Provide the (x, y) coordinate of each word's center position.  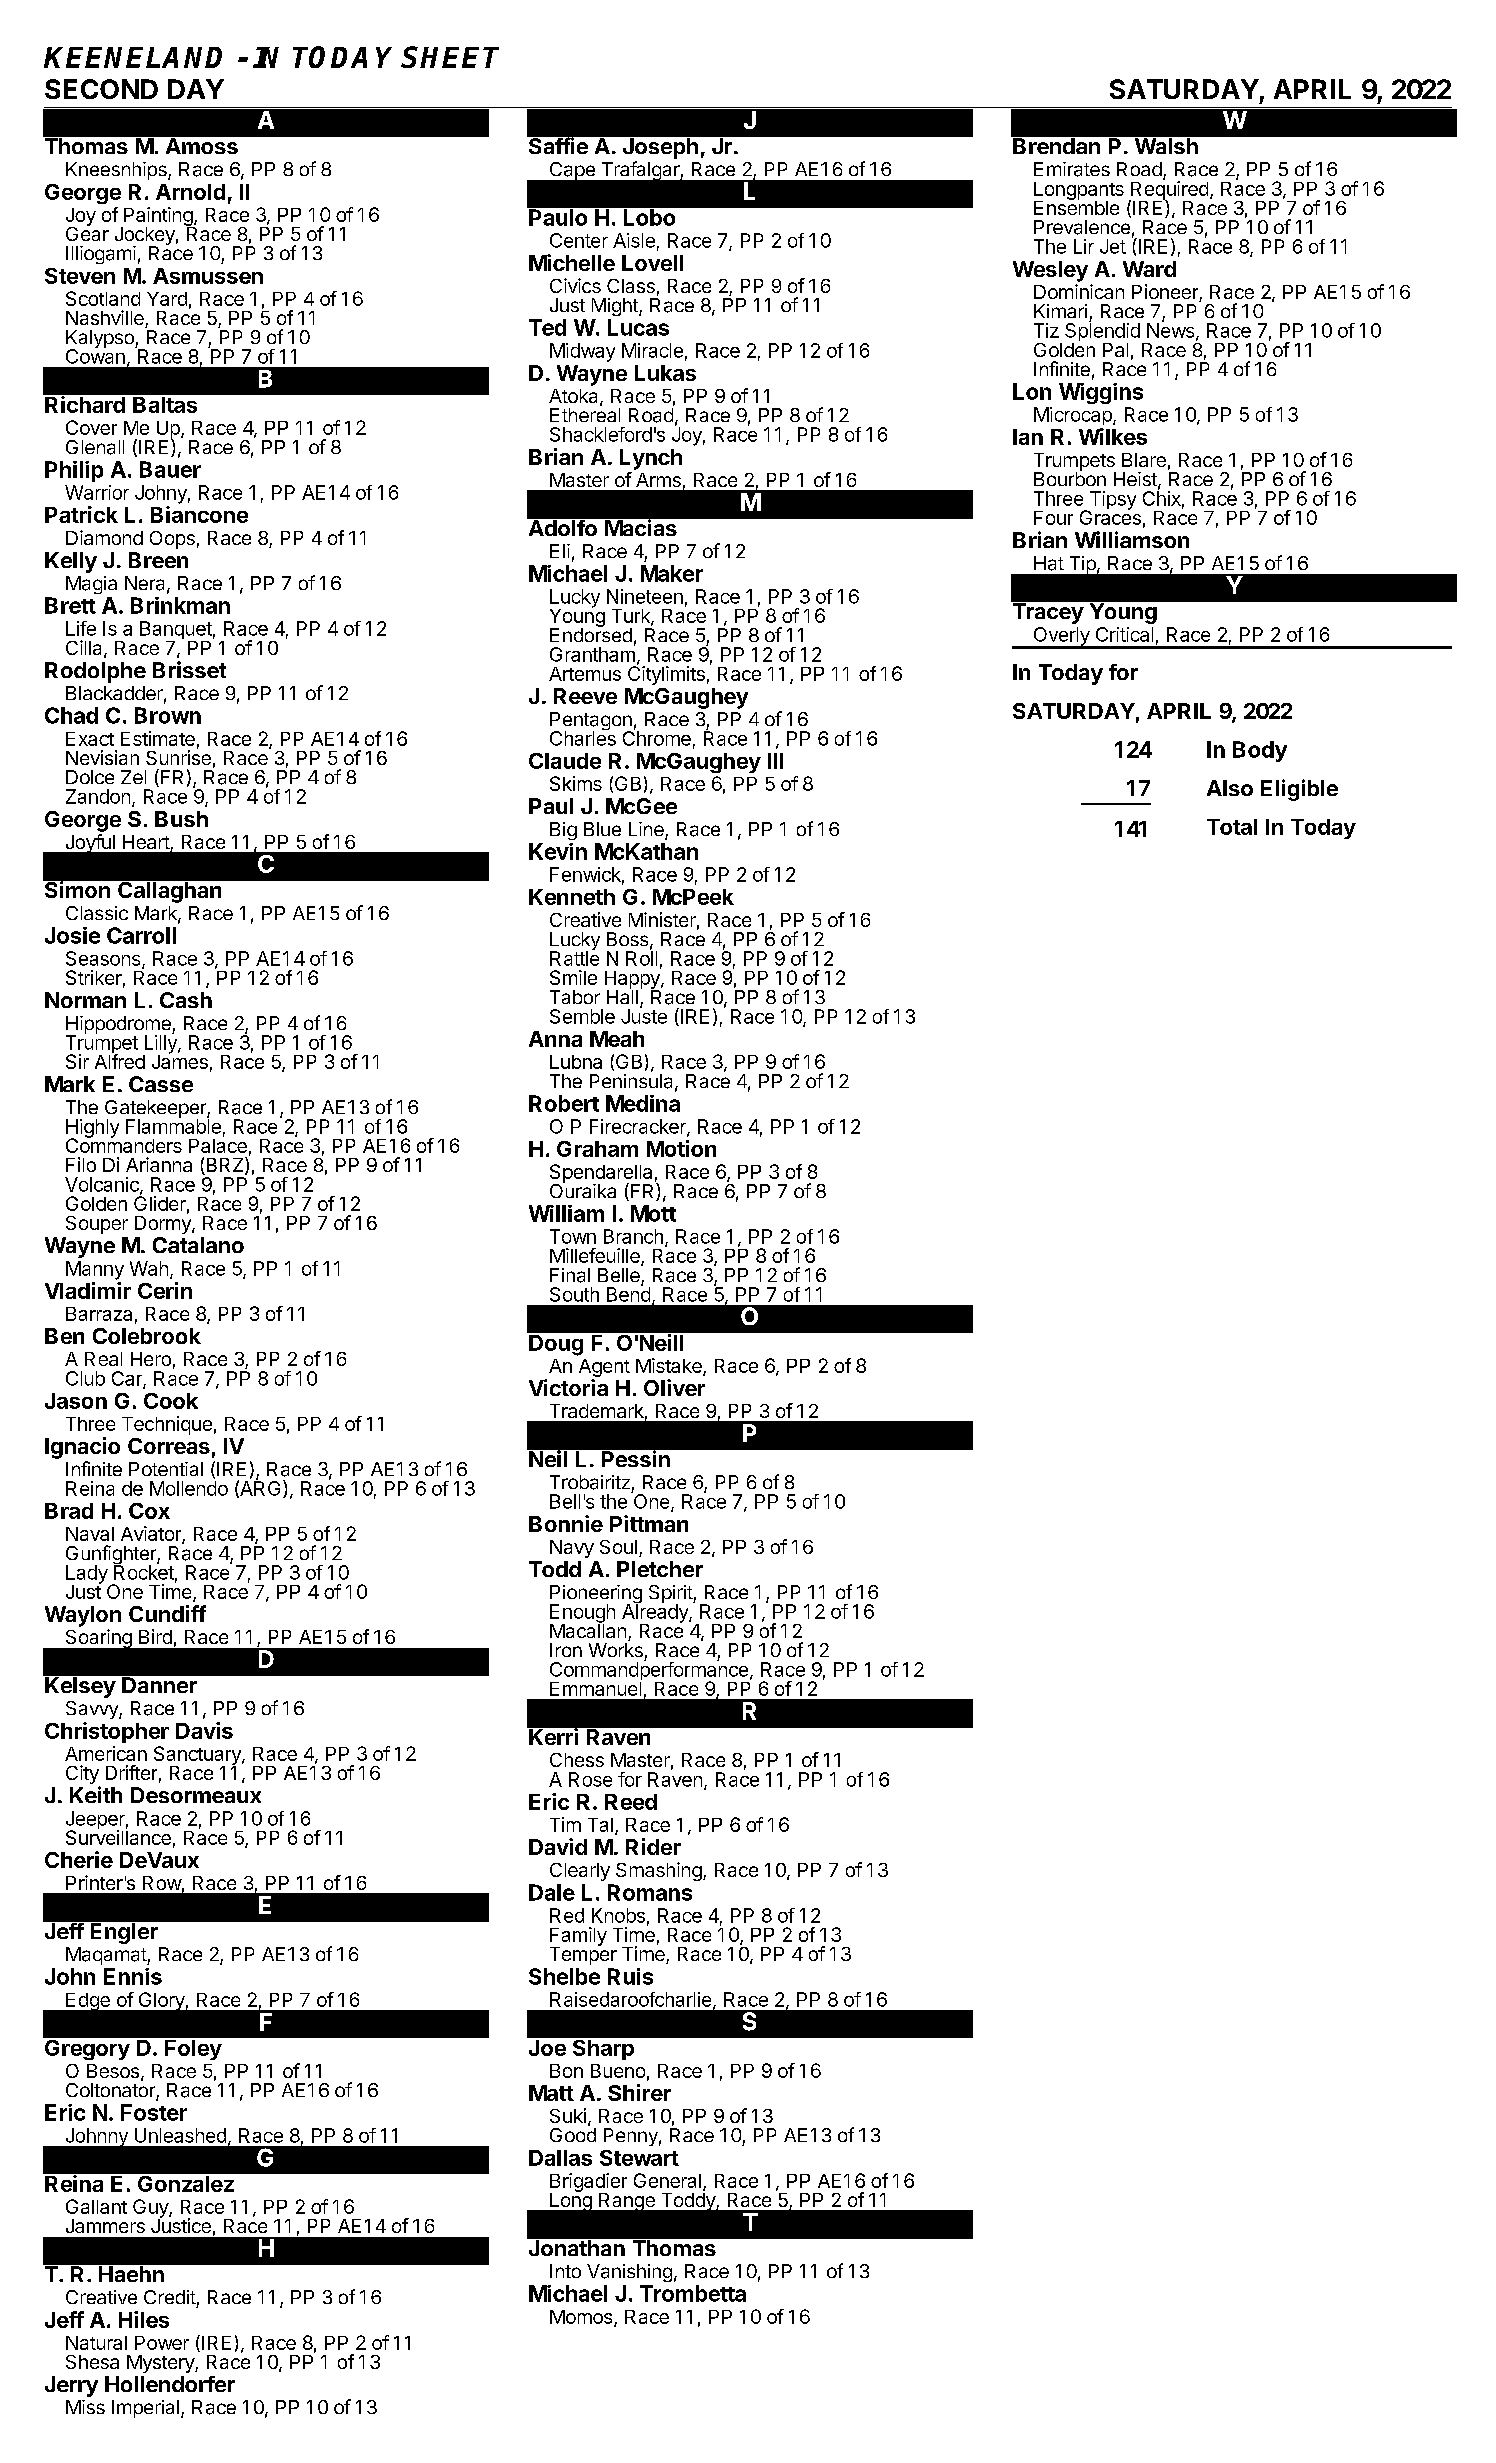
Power (162, 2343)
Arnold (190, 192)
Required (1168, 190)
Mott (653, 1213)
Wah (149, 1268)
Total (1232, 827)
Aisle (634, 240)
